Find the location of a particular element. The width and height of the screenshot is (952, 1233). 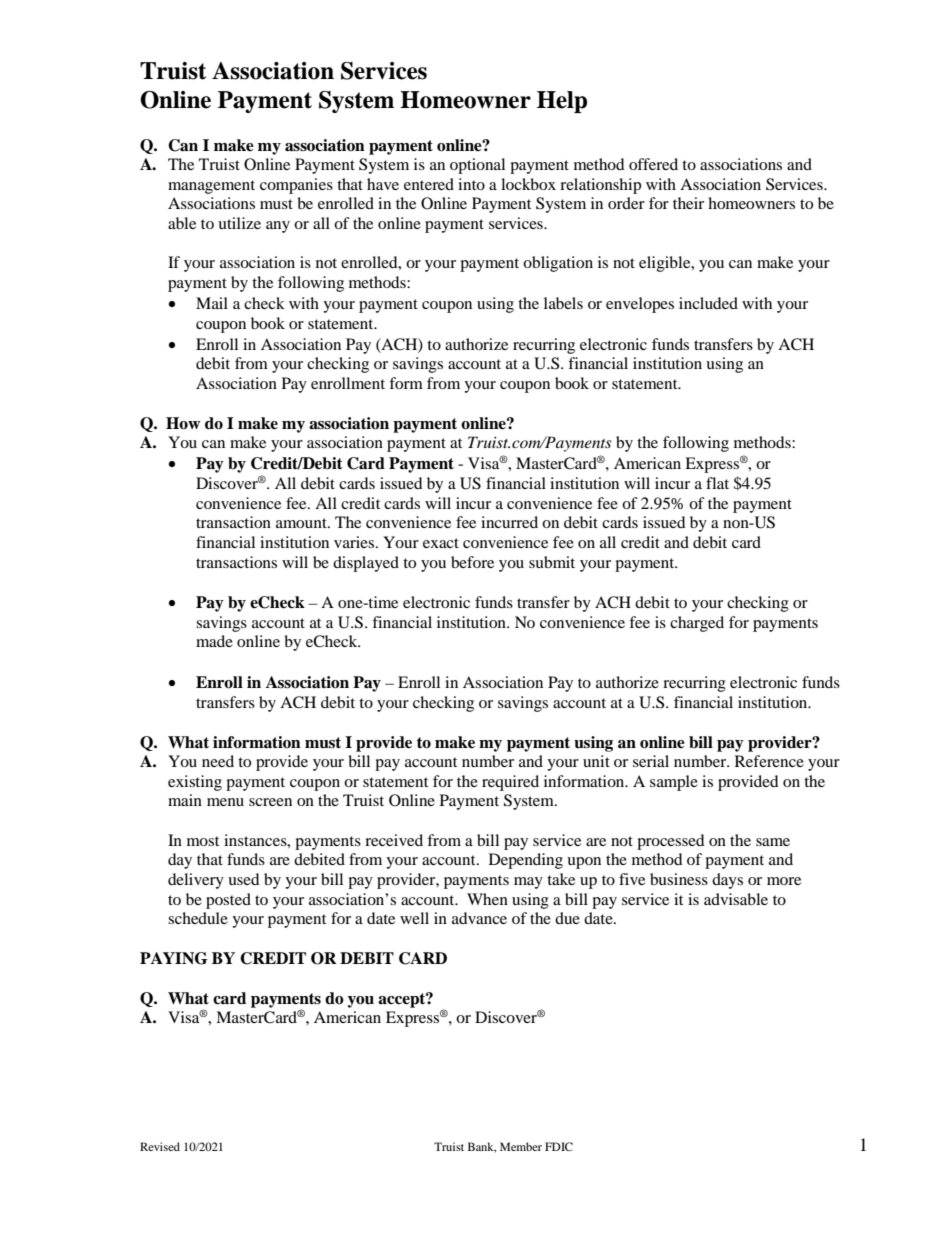

management is located at coordinates (211, 187).
